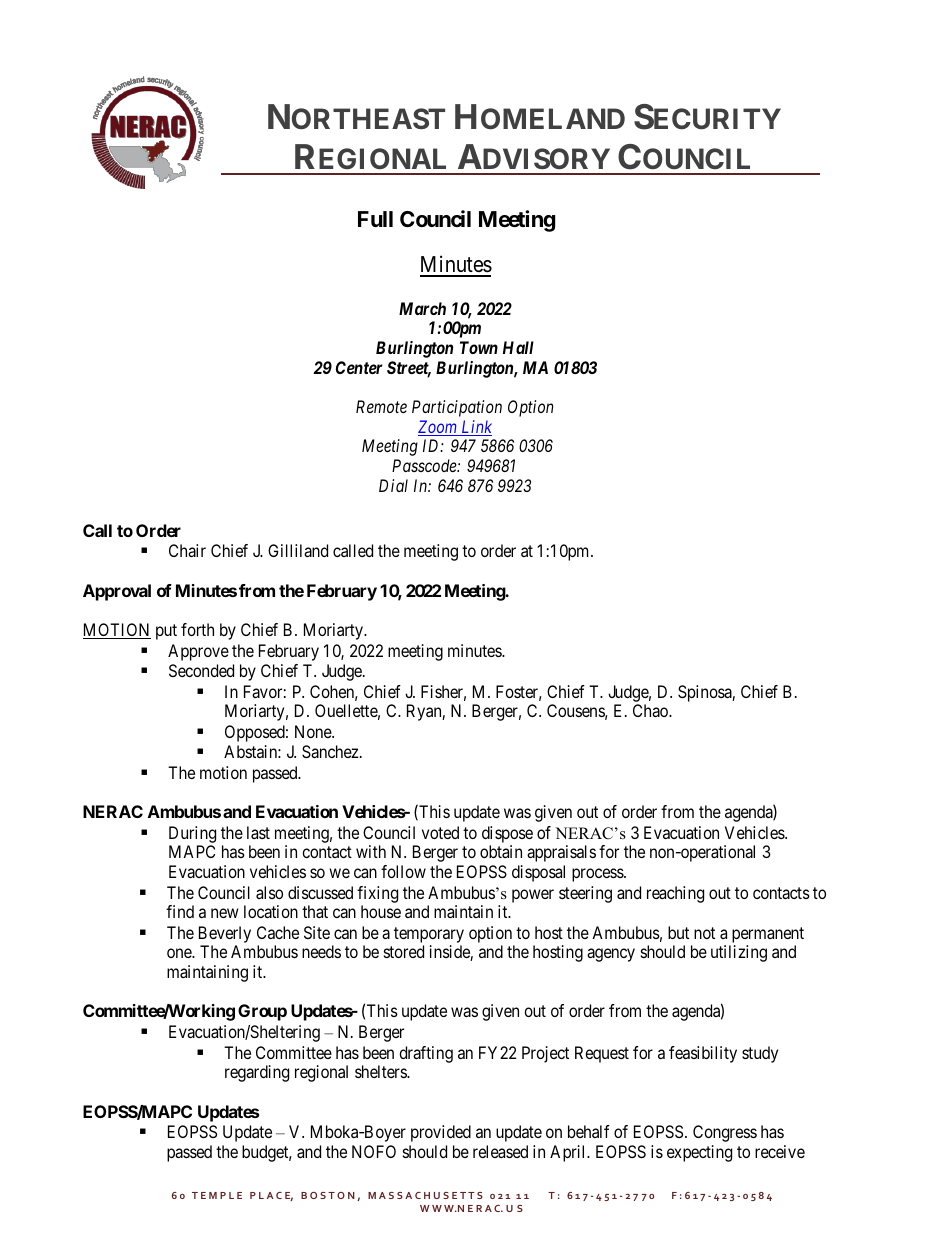 The image size is (952, 1233). I want to click on Chair, so click(187, 550).
